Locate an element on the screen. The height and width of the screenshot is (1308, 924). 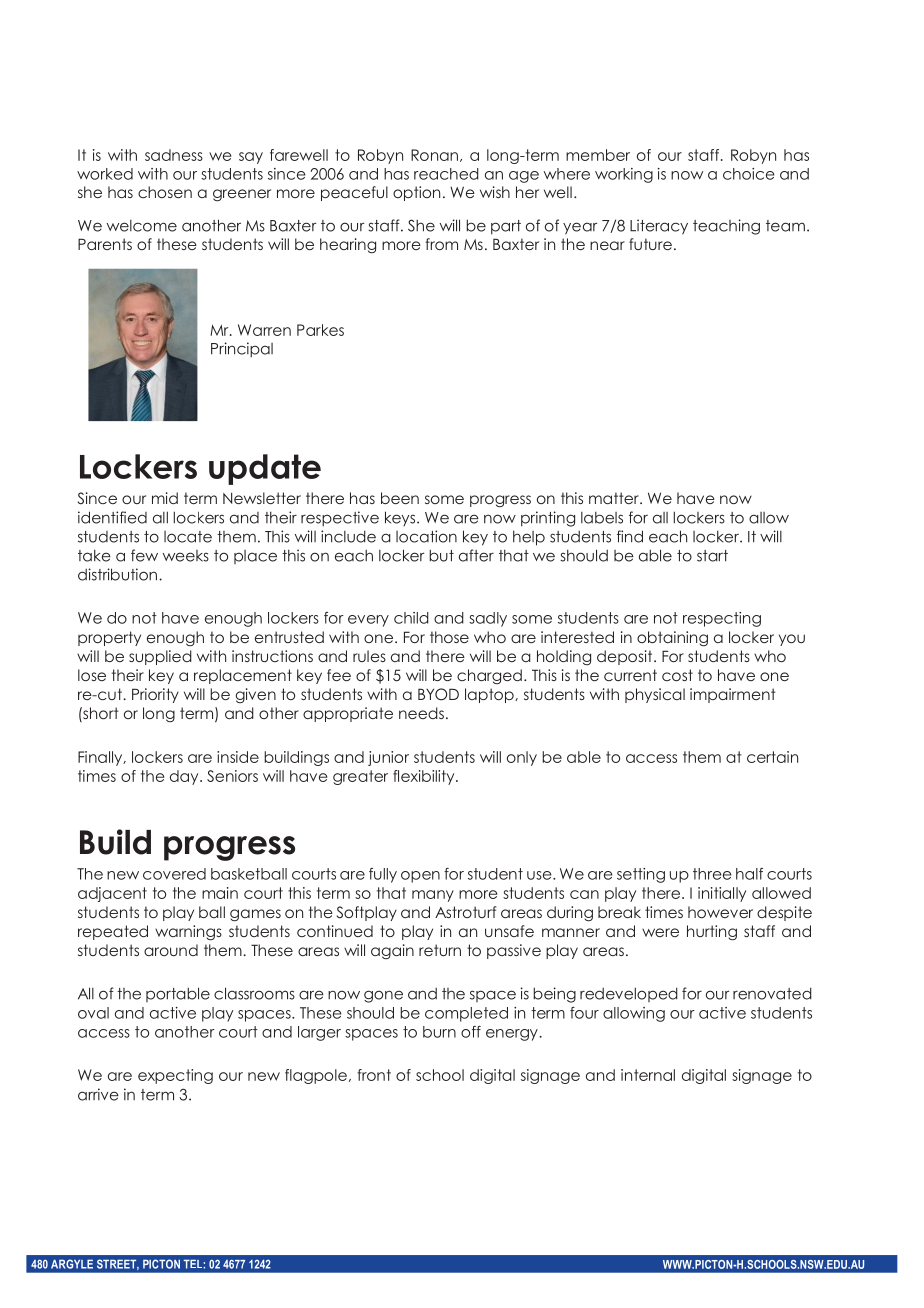
needs is located at coordinates (421, 713).
